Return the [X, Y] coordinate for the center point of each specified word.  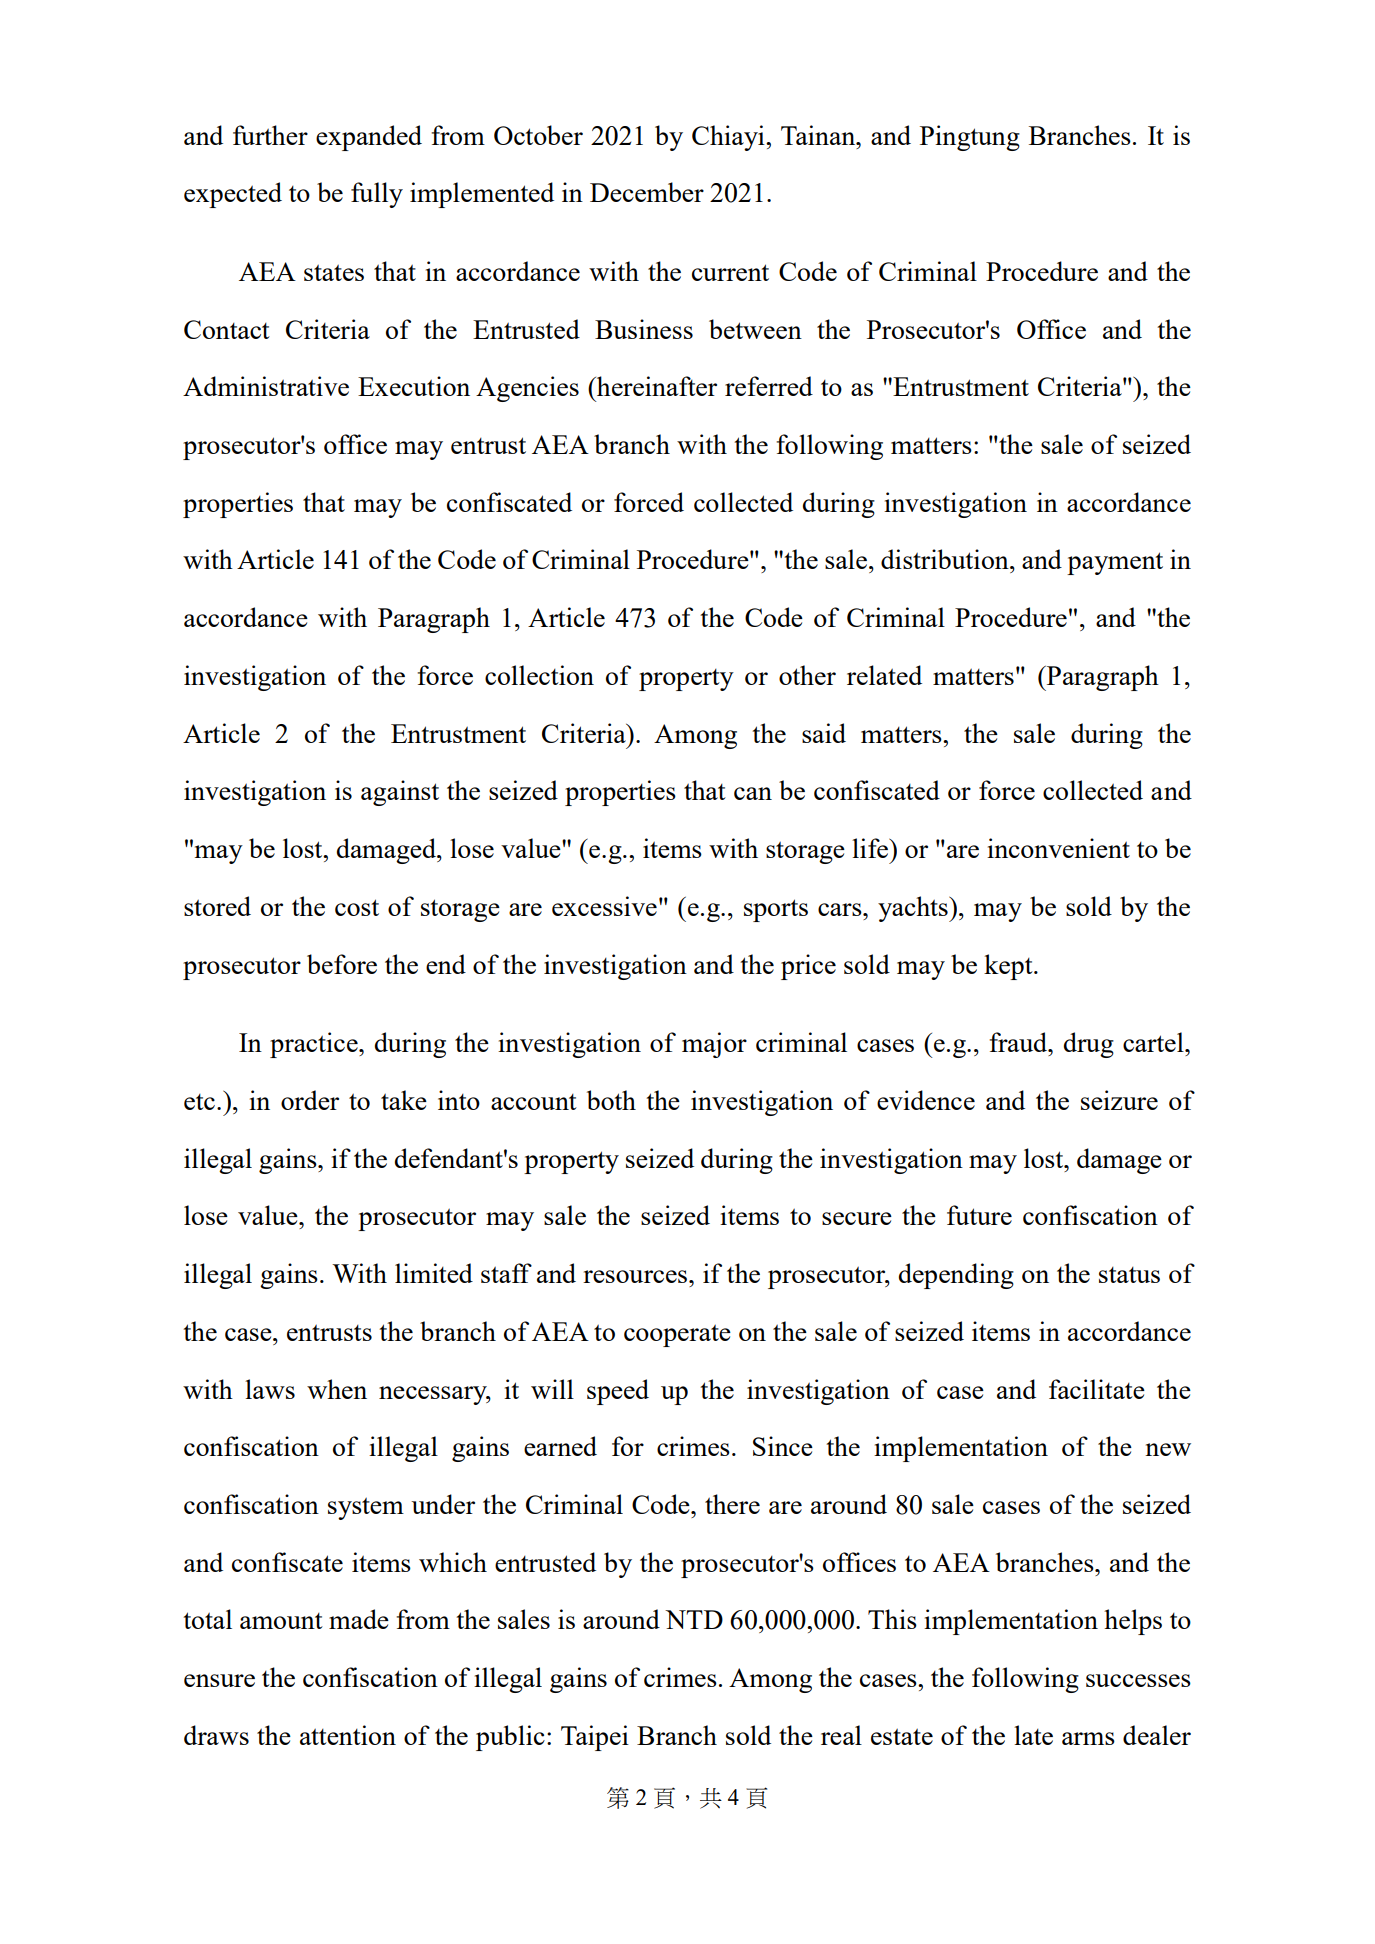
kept [1009, 967]
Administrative [266, 386]
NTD [694, 1619]
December [647, 192]
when [337, 1389]
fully [377, 195]
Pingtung [970, 138]
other [807, 675]
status [1129, 1275]
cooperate [677, 1335]
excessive [604, 906]
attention [348, 1735]
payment [1115, 563]
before [342, 964]
